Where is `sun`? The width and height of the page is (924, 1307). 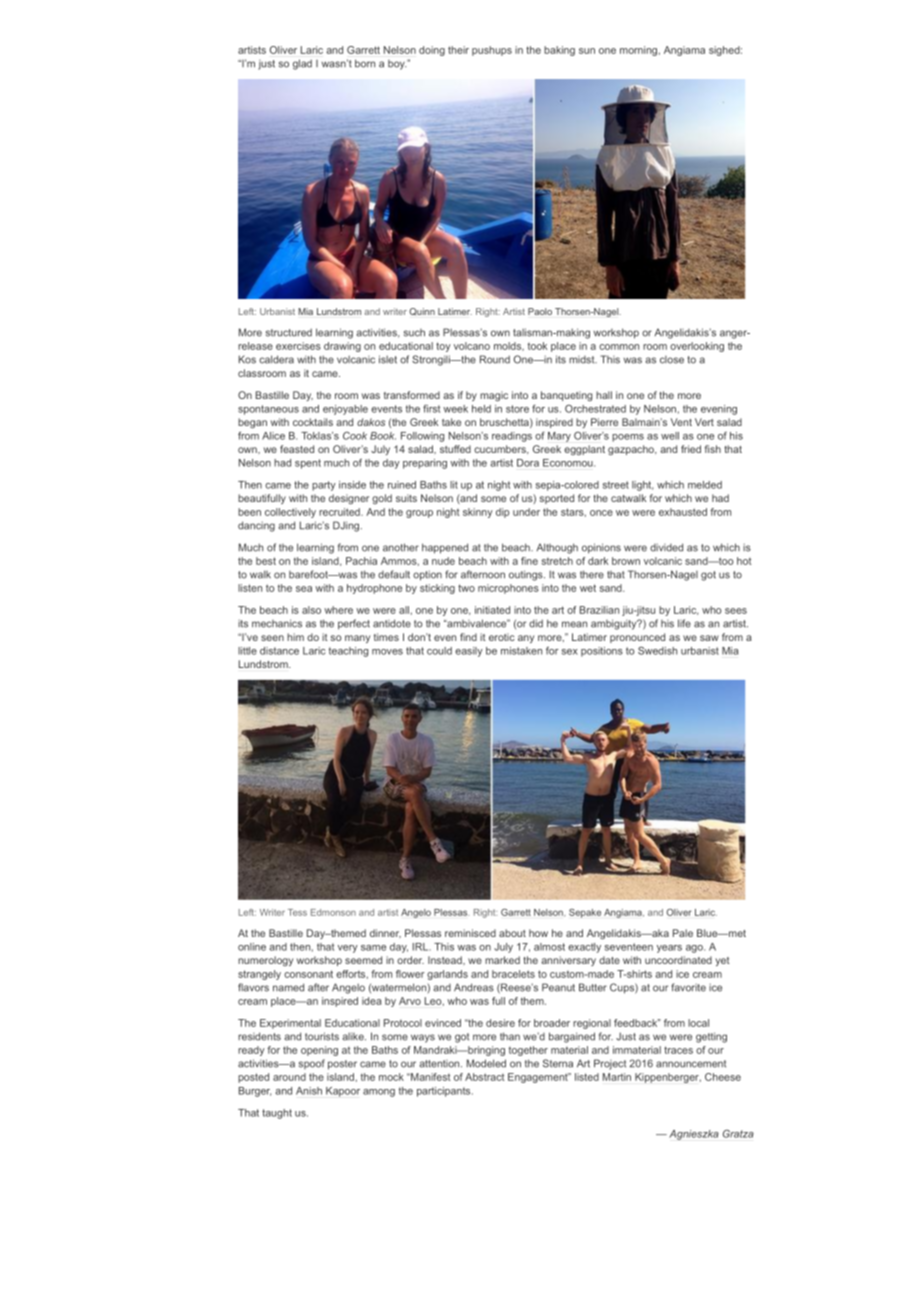 sun is located at coordinates (587, 51).
